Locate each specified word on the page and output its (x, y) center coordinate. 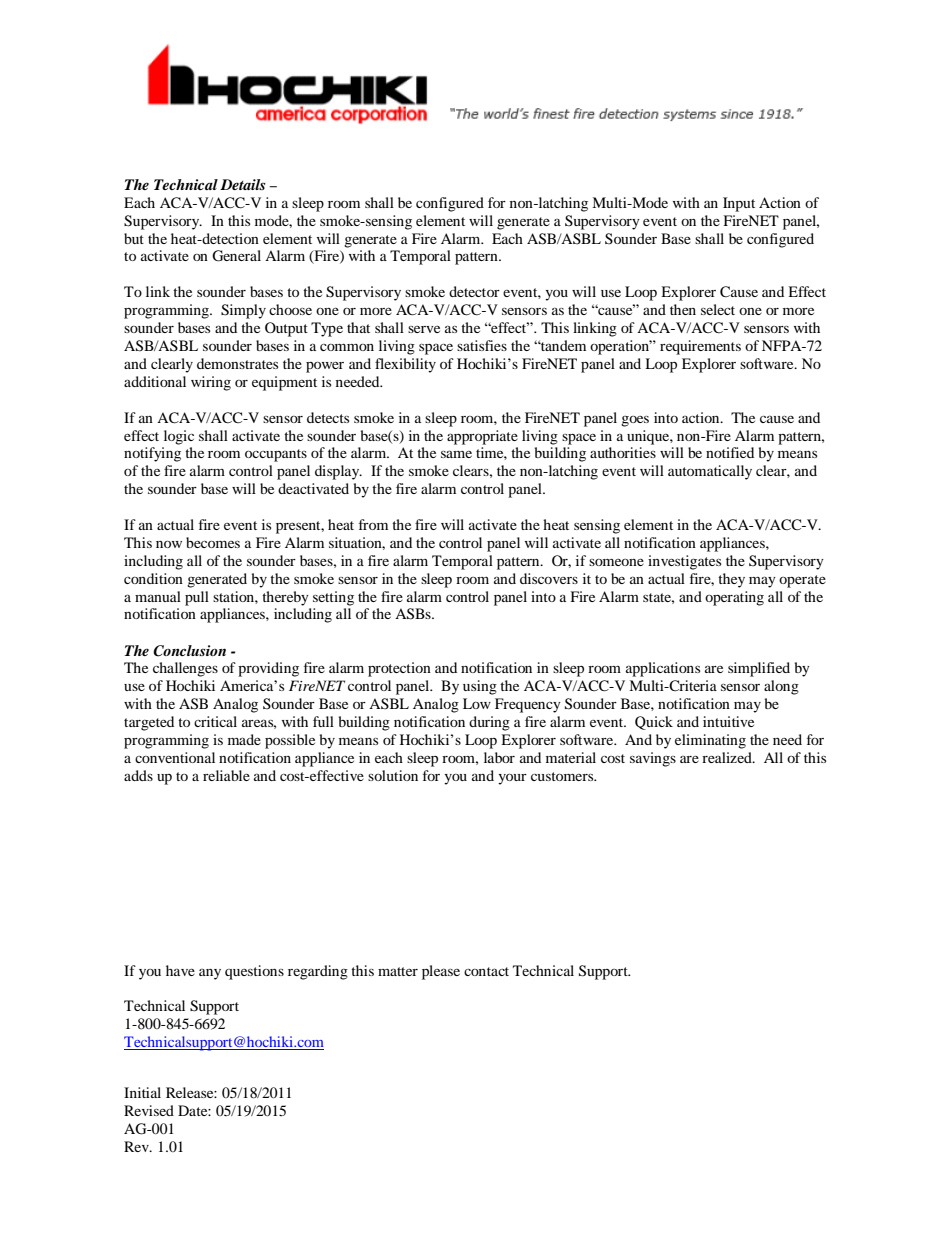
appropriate (482, 437)
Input (739, 204)
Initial (142, 1092)
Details (243, 184)
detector (474, 291)
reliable (226, 775)
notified (730, 452)
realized (728, 757)
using (480, 687)
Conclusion (189, 651)
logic (179, 437)
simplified (759, 669)
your (512, 779)
